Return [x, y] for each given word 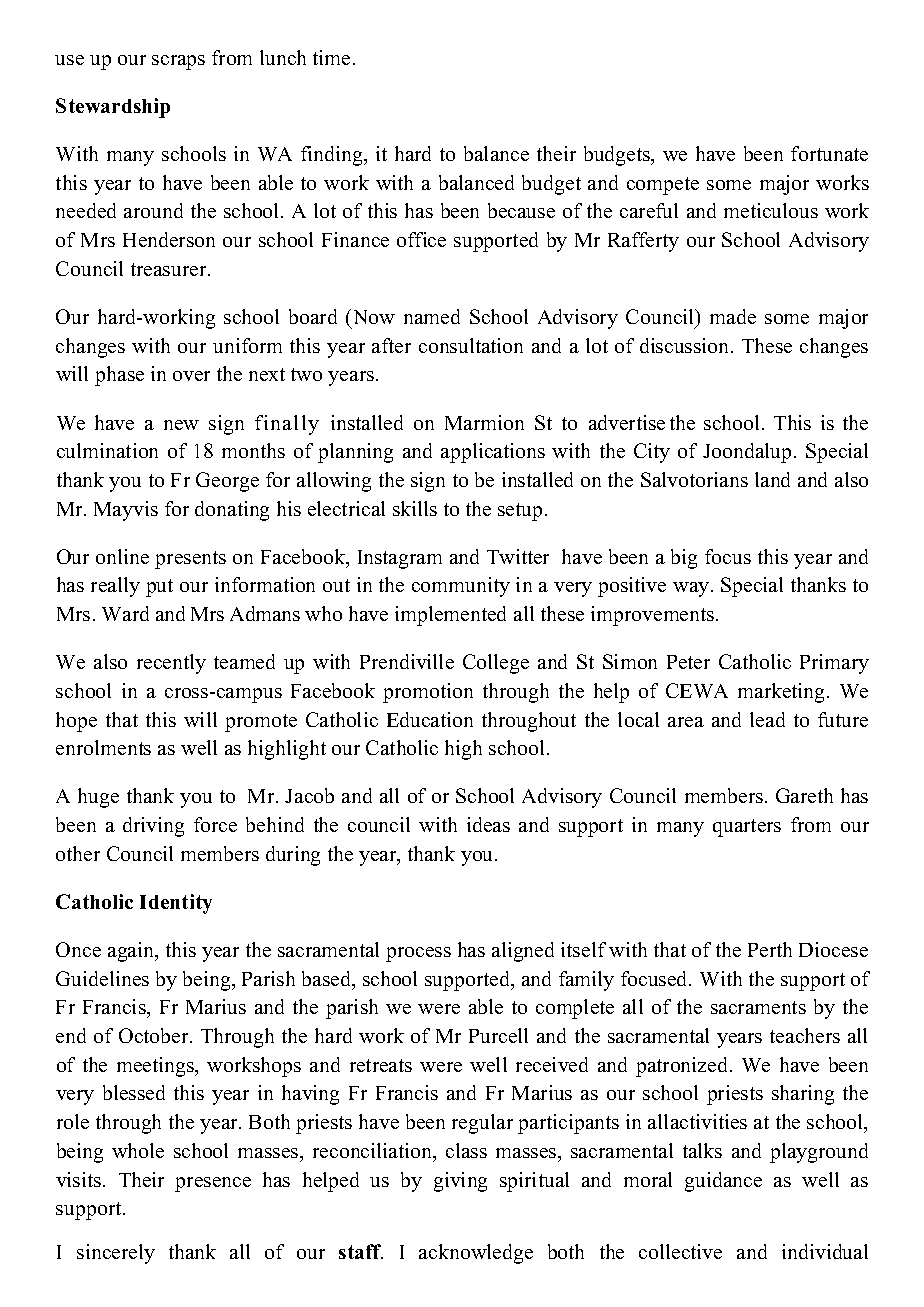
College [496, 664]
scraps [178, 62]
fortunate [829, 153]
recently [171, 664]
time [331, 57]
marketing [783, 693]
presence [213, 1184]
